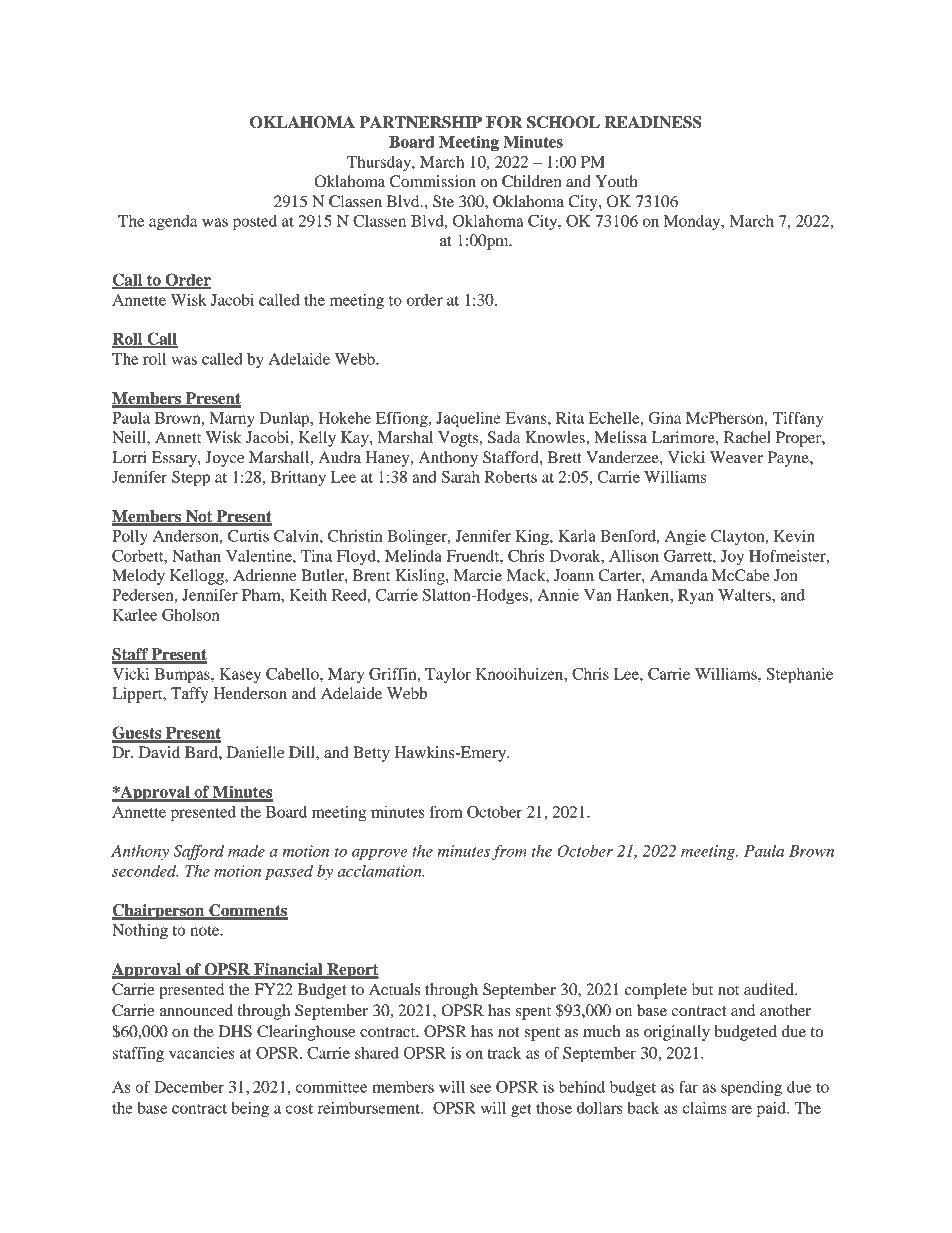 This image has width=952, height=1233. Describe the element at coordinates (173, 223) in the image. I see `agenda` at that location.
